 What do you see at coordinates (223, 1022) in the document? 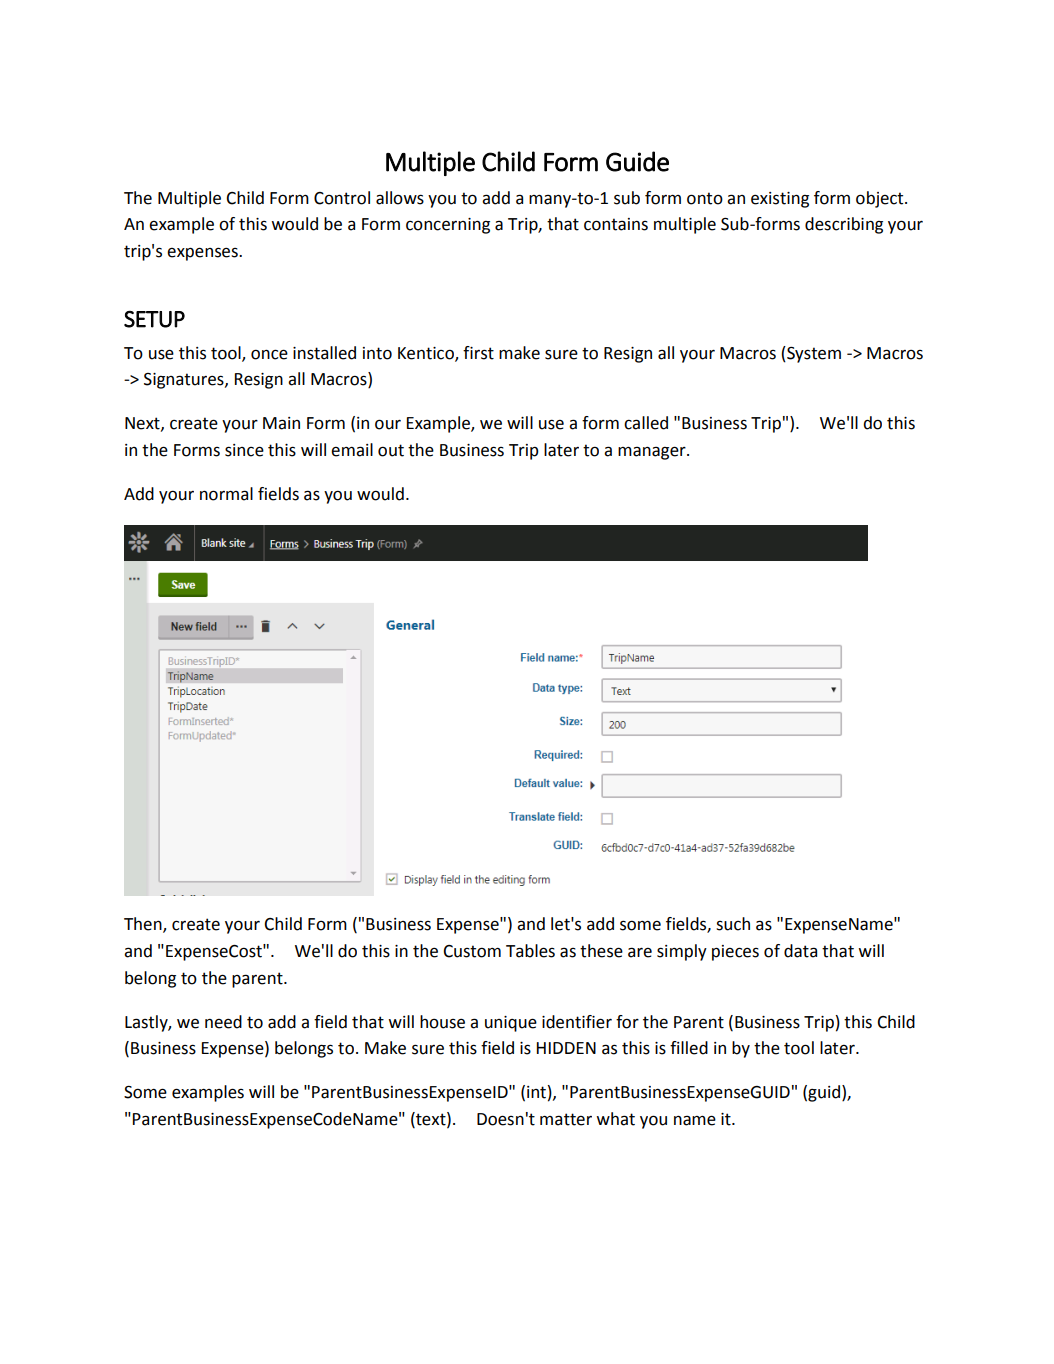
I see `need` at bounding box center [223, 1022].
